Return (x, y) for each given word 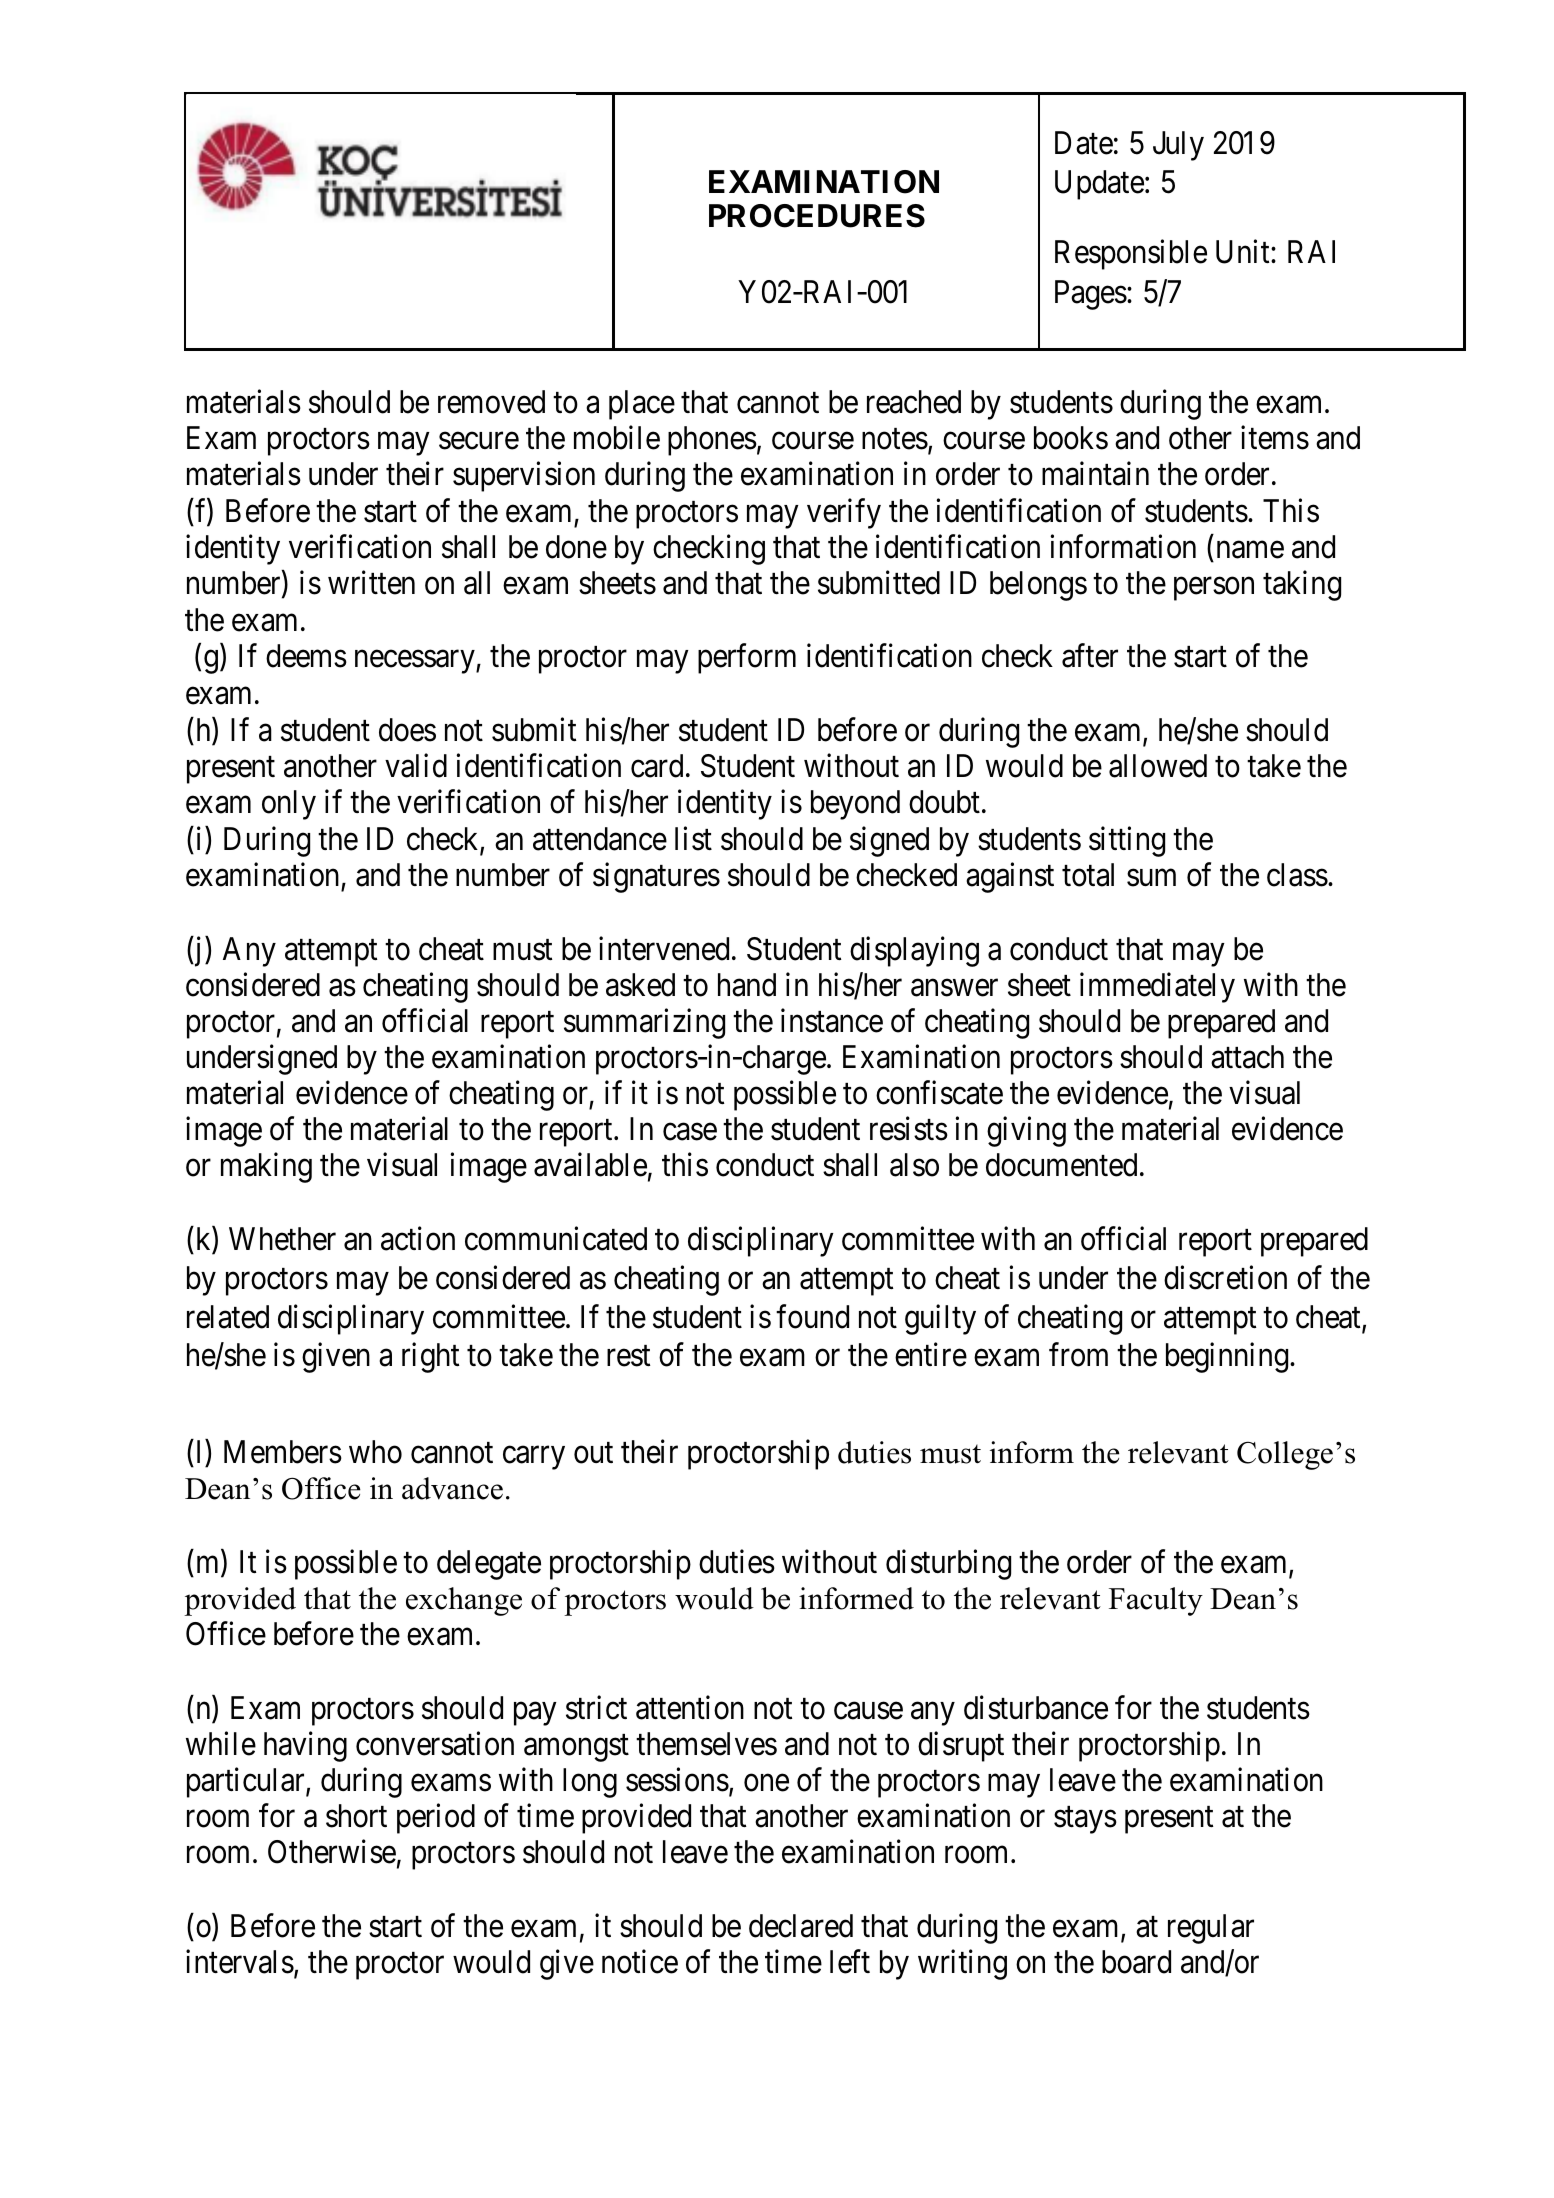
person (1214, 589)
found (812, 1316)
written (371, 583)
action (418, 1239)
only (289, 805)
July (1178, 146)
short (356, 1816)
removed (491, 402)
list (693, 838)
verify (844, 514)
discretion (1225, 1277)
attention (690, 1707)
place (642, 405)
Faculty (1156, 1601)
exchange (464, 1601)
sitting (1127, 841)
